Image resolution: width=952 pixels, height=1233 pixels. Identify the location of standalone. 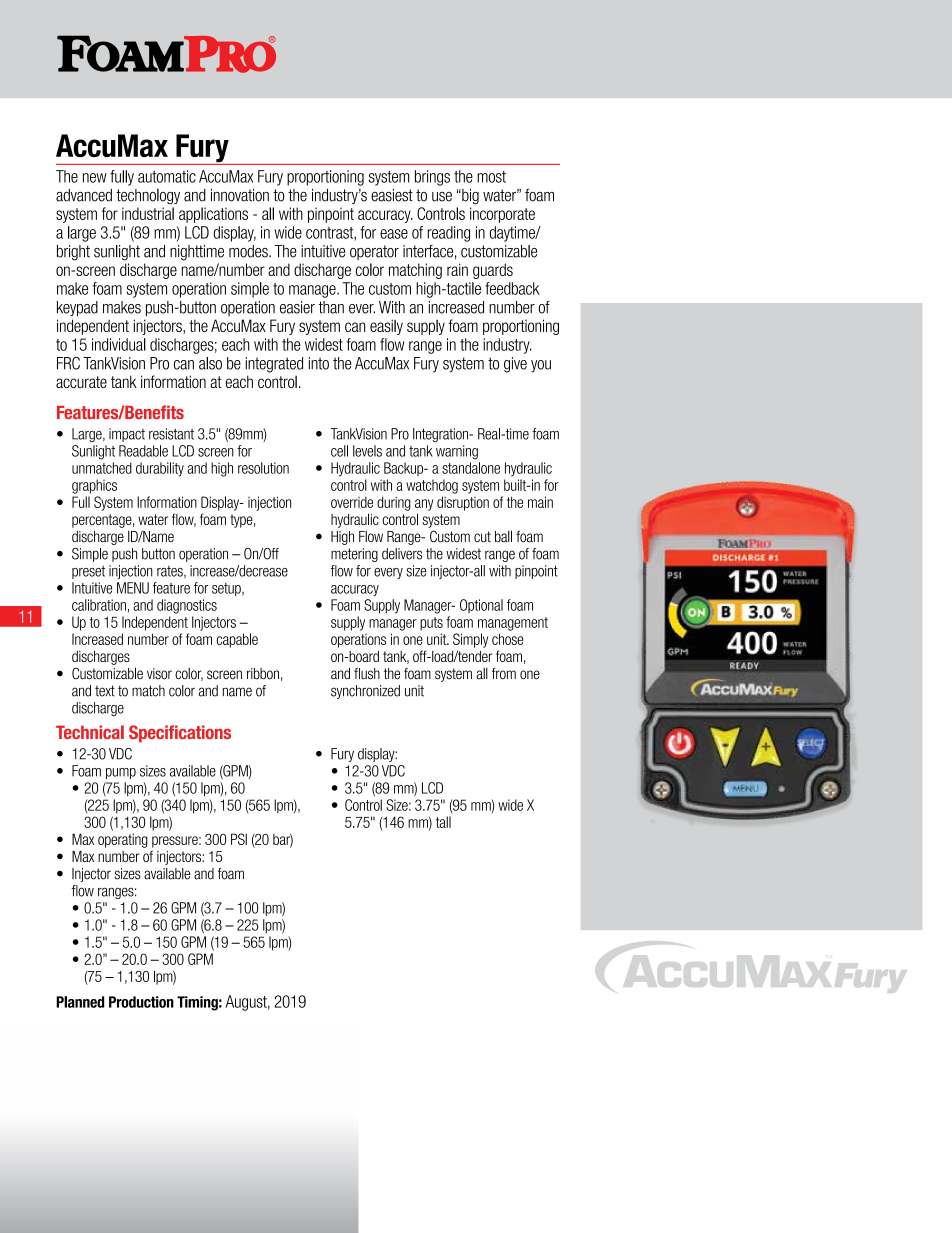
(471, 468).
